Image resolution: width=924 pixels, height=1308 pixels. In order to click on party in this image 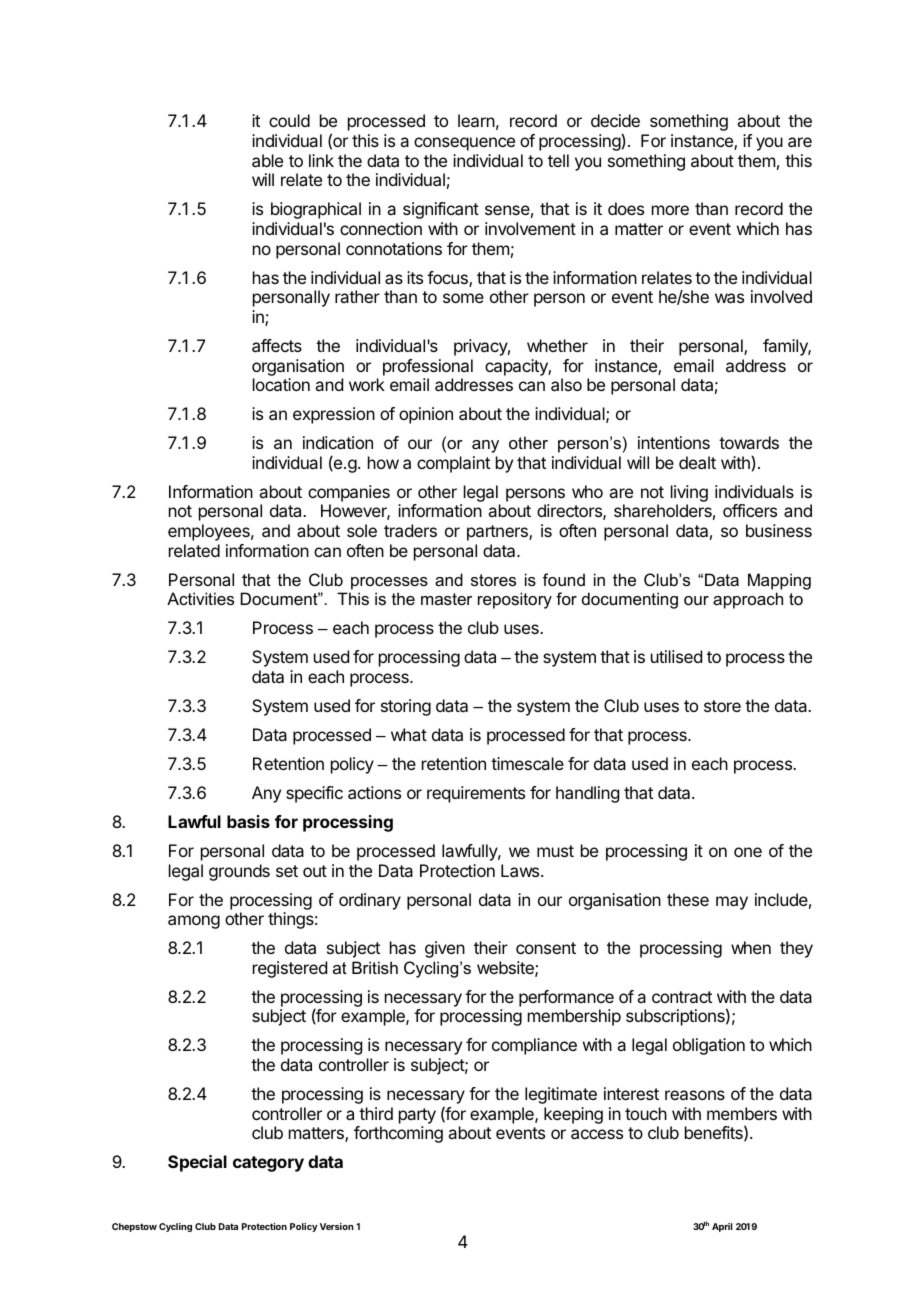, I will do `click(417, 1116)`.
